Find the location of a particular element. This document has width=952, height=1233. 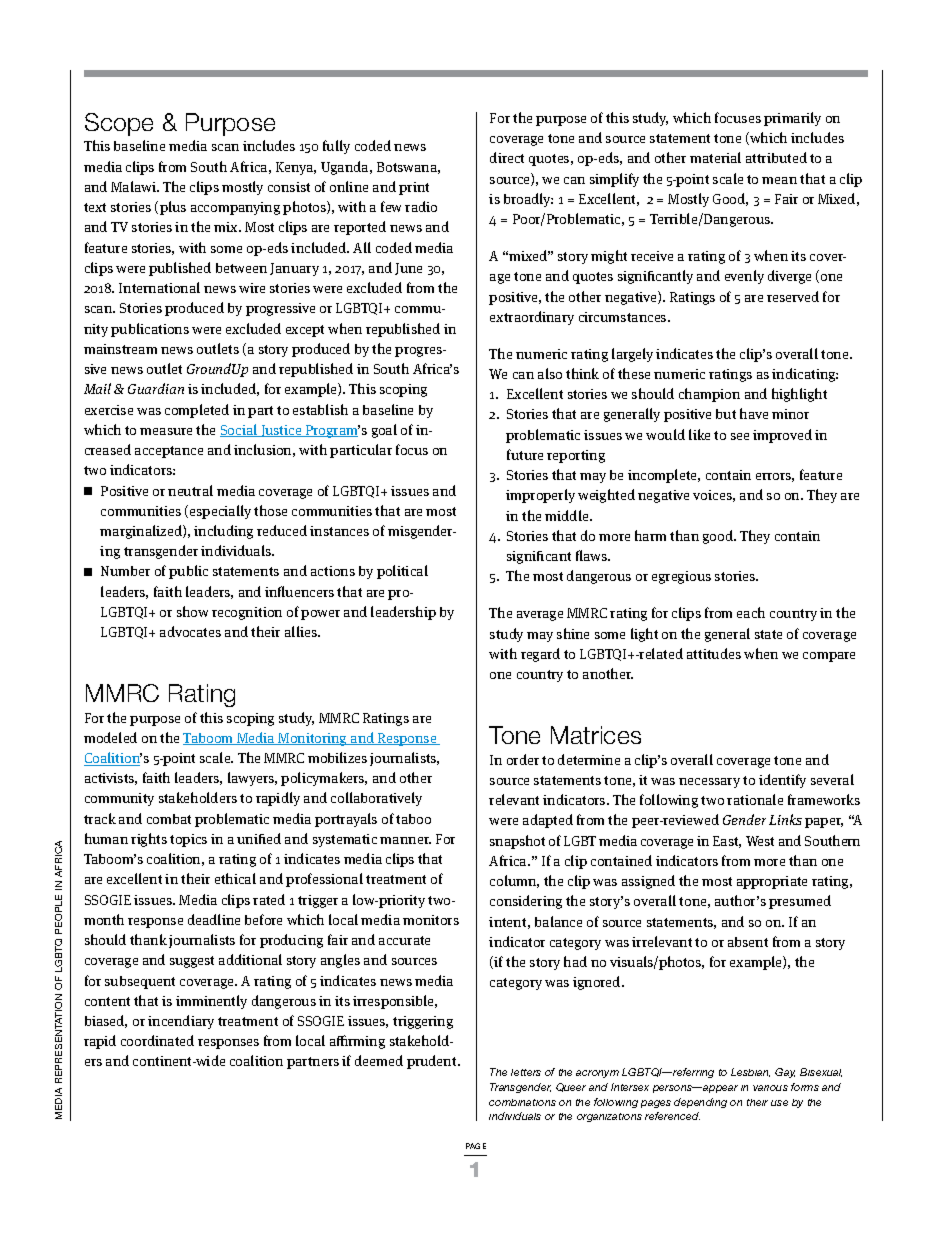

neutral is located at coordinates (190, 490).
